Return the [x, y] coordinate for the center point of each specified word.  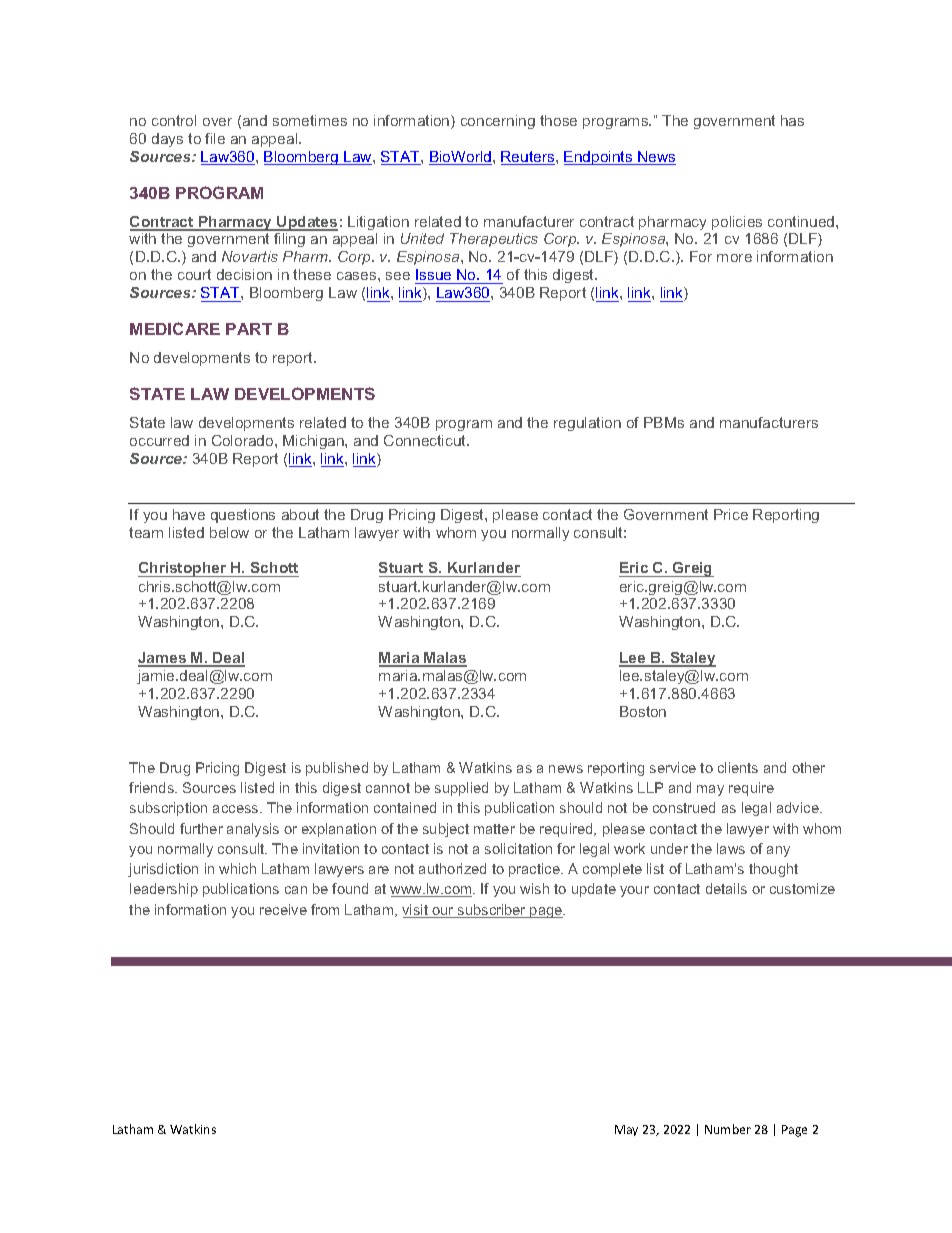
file [215, 138]
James [163, 659]
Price [731, 514]
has [792, 120]
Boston [643, 711]
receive [283, 909]
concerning [498, 122]
